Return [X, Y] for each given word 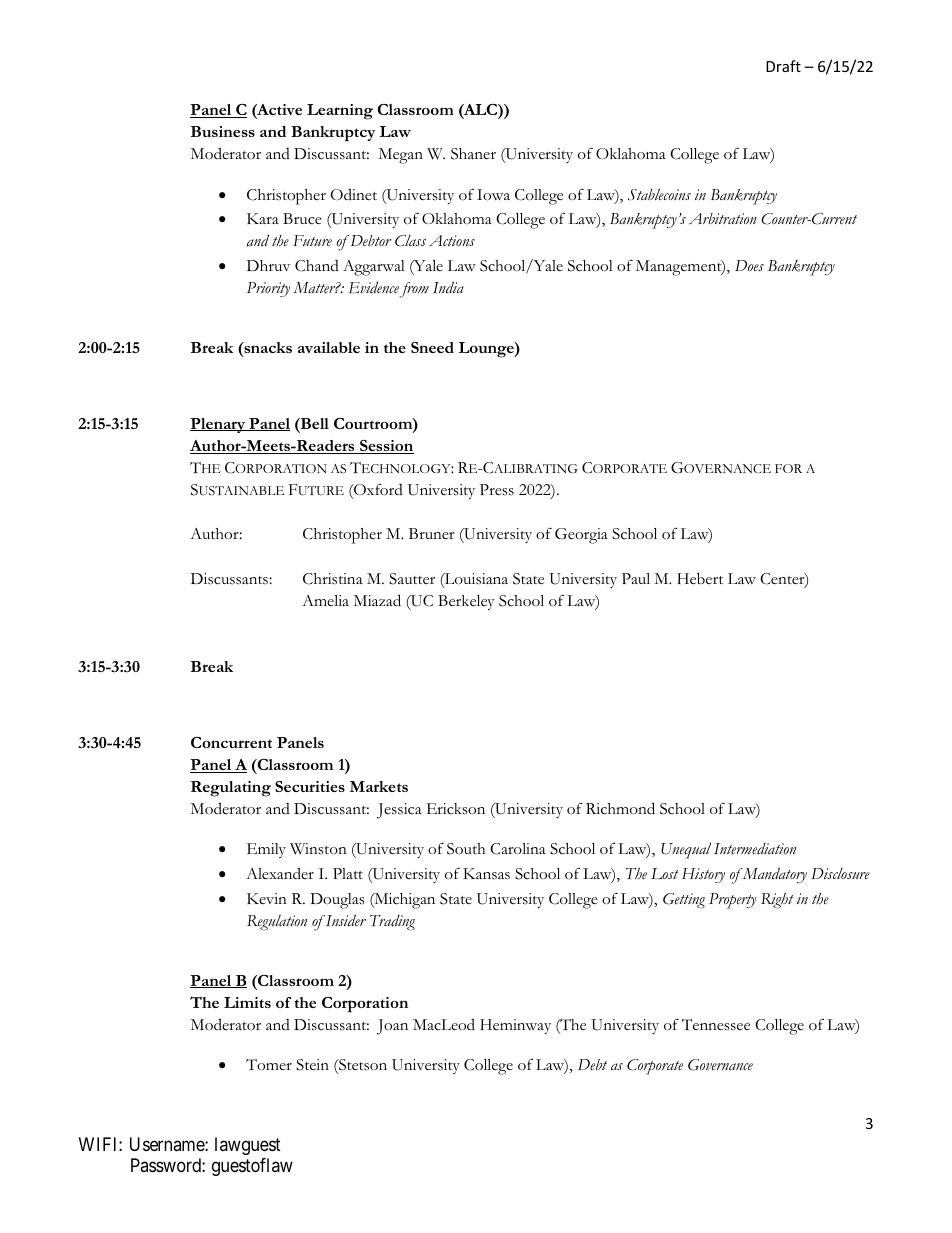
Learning [340, 112]
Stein [312, 1065]
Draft [783, 66]
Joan [392, 1027]
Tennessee [716, 1025]
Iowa [493, 195]
